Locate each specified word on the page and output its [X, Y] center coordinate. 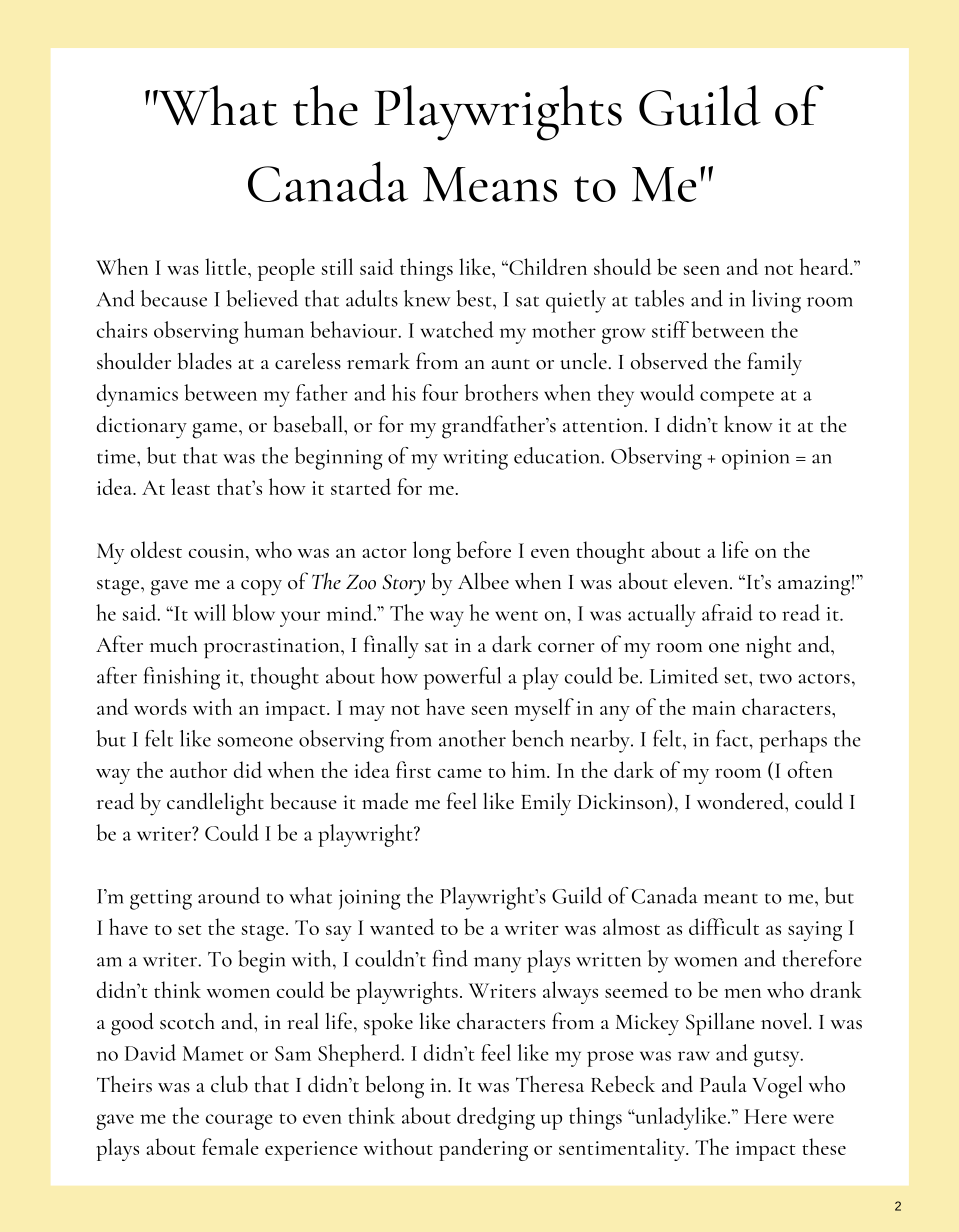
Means [490, 184]
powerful [462, 678]
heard [825, 266]
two [776, 678]
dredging [496, 1118]
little [227, 266]
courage [239, 1122]
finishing [182, 678]
